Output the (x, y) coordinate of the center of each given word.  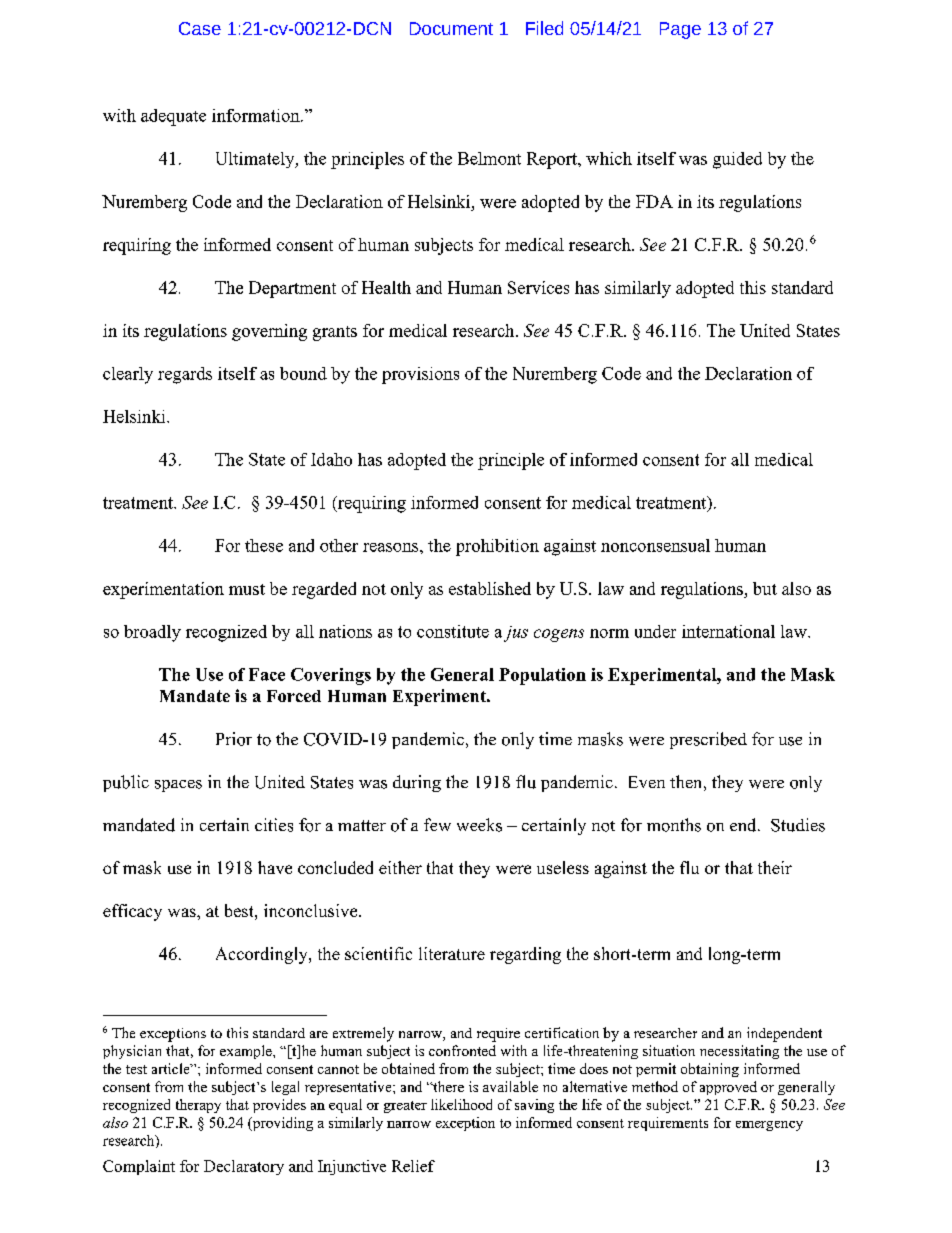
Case (200, 28)
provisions (420, 375)
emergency (769, 1126)
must (247, 589)
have (275, 867)
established (490, 588)
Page (680, 30)
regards (185, 375)
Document (451, 28)
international (728, 631)
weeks (479, 825)
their (775, 867)
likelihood (461, 1104)
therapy (198, 1106)
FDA (654, 201)
